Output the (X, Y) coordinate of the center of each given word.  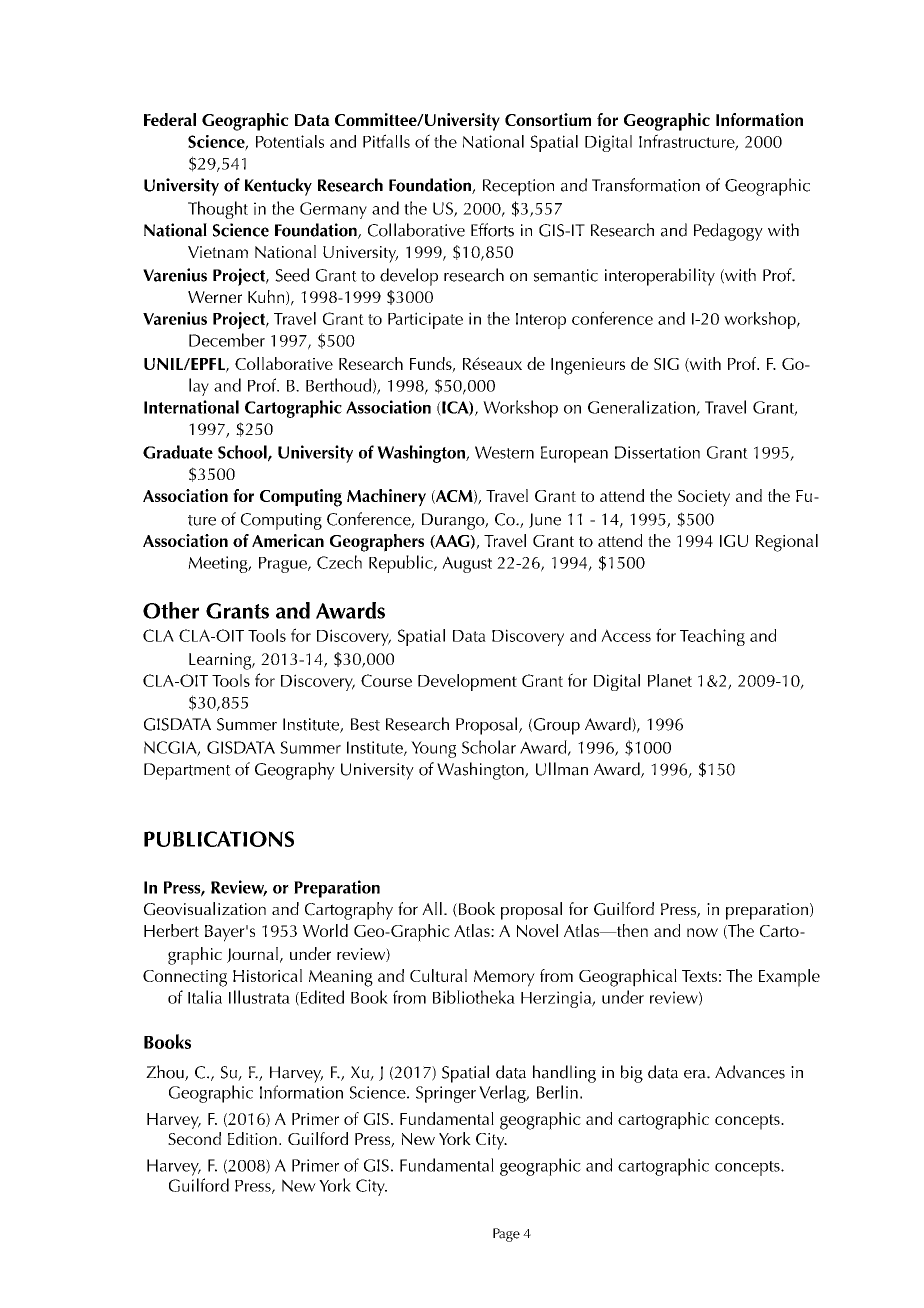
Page (506, 1235)
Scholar (489, 747)
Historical (267, 975)
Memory (504, 978)
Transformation (646, 185)
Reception (518, 187)
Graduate (178, 452)
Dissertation (657, 452)
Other (171, 610)
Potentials (290, 141)
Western (504, 452)
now (702, 932)
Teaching (712, 637)
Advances (750, 1072)
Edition (252, 1138)
